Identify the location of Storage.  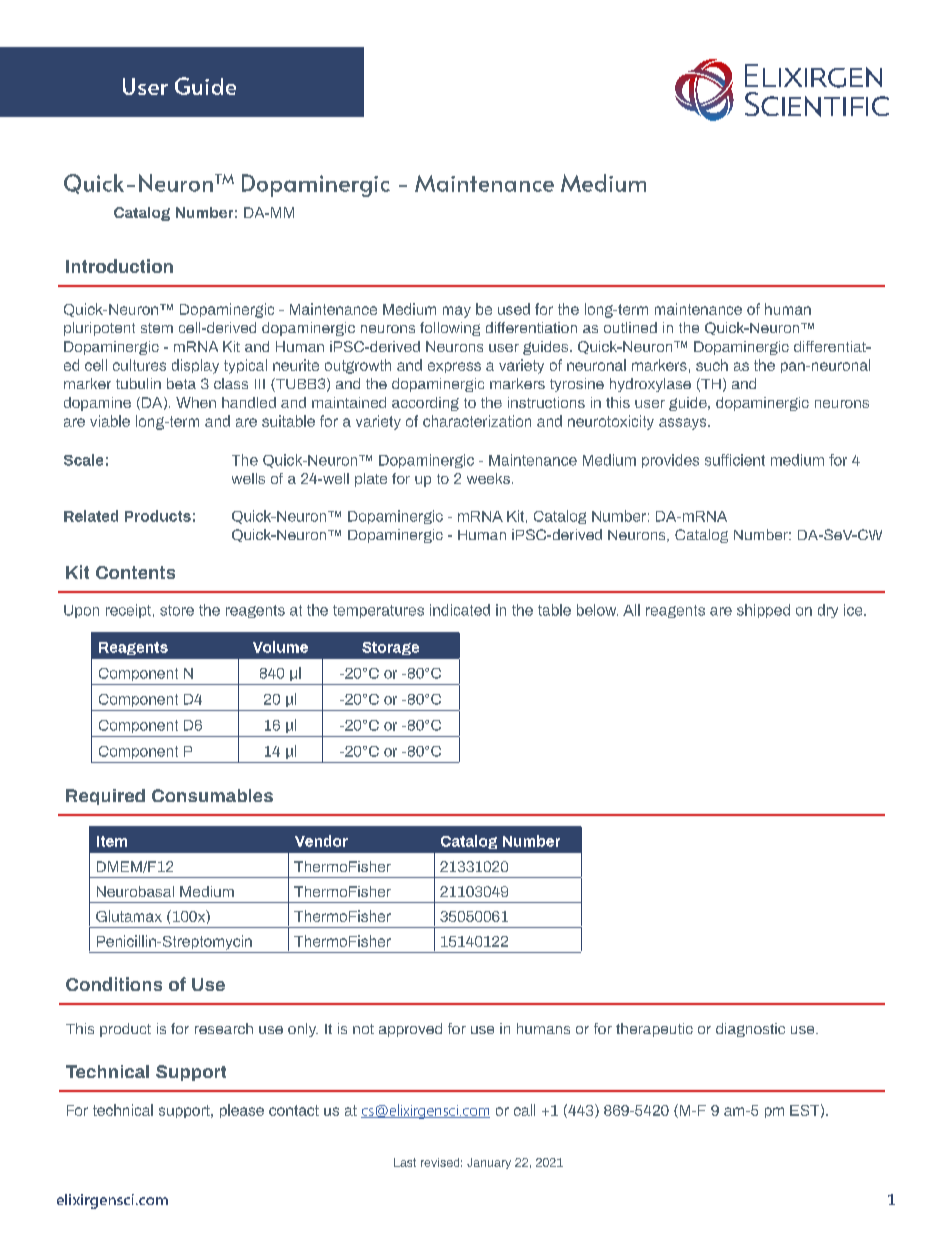
(390, 648).
